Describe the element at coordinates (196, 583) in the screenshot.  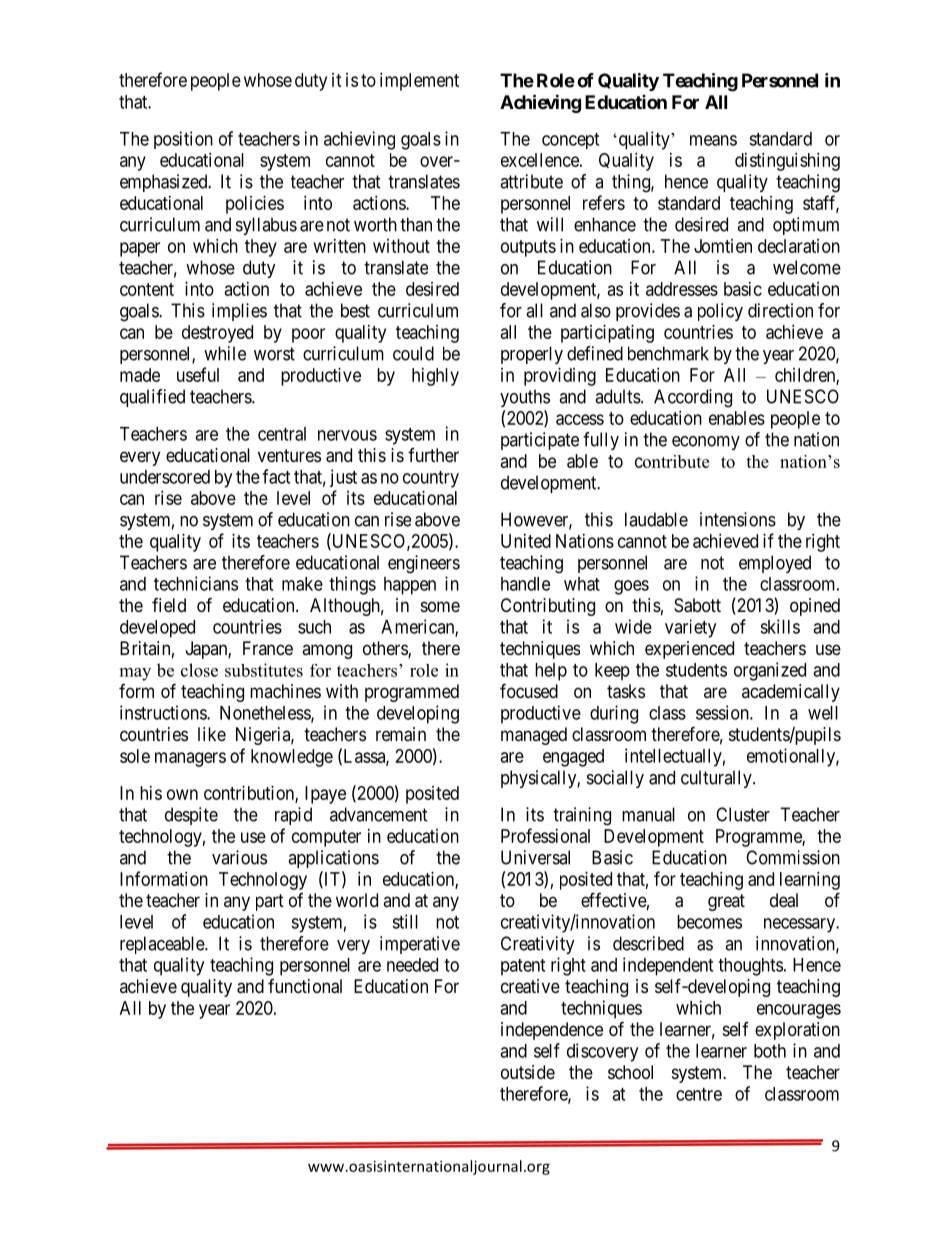
I see `technicians` at that location.
